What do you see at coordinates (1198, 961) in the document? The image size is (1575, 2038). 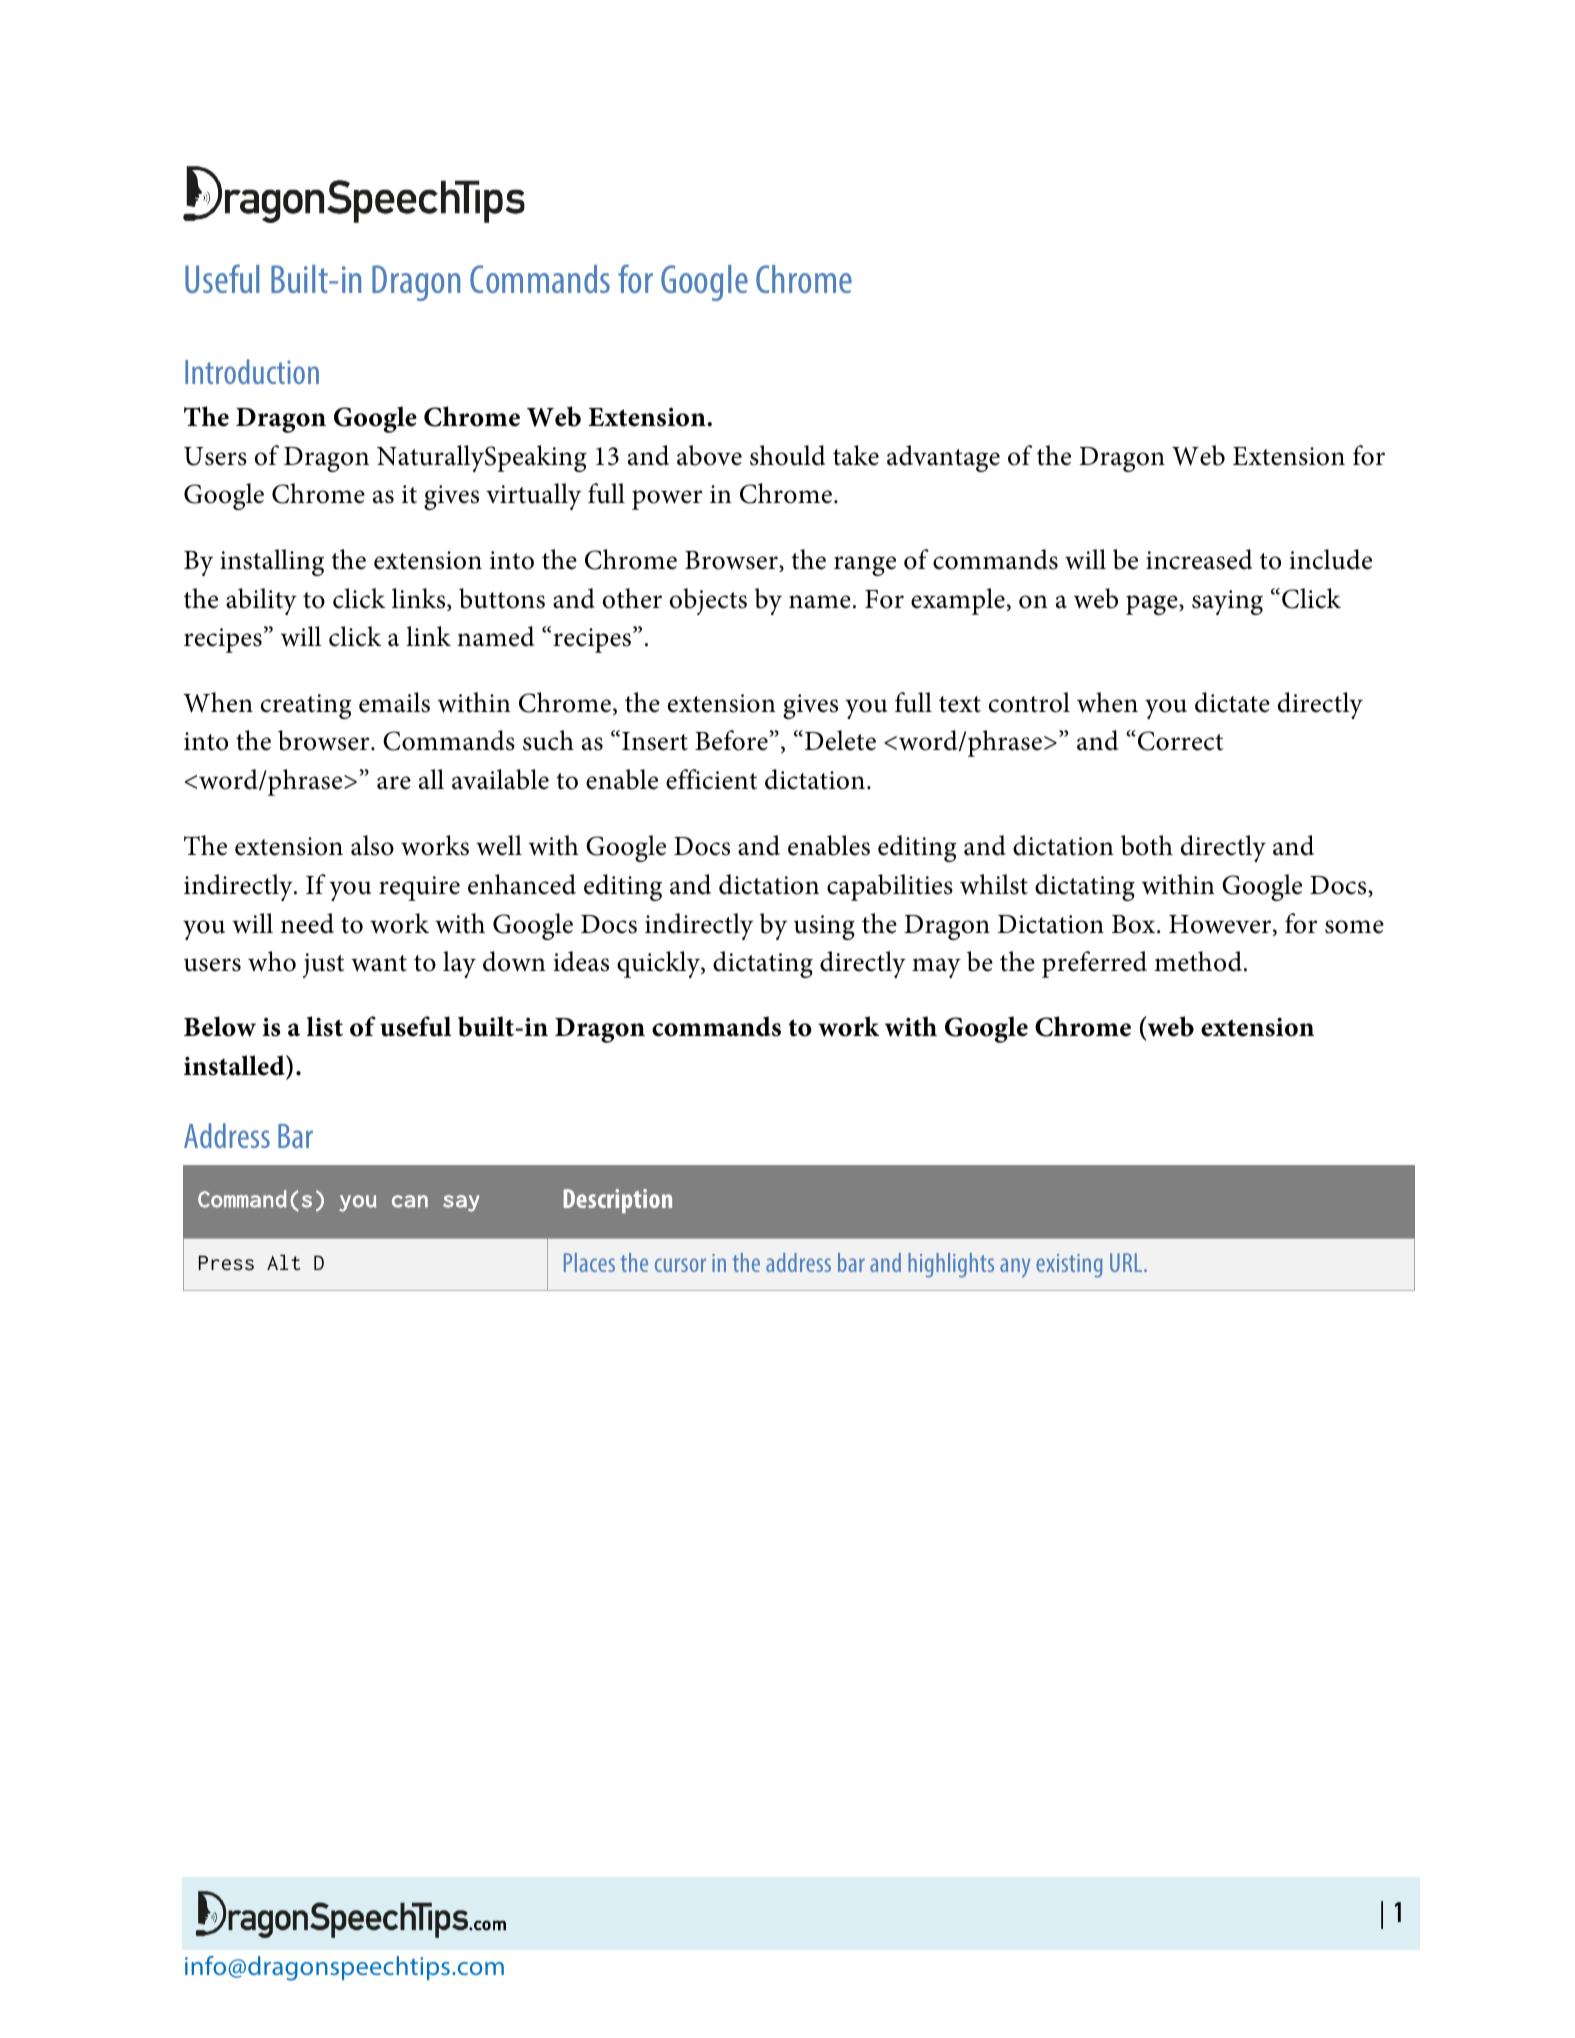 I see `method` at bounding box center [1198, 961].
